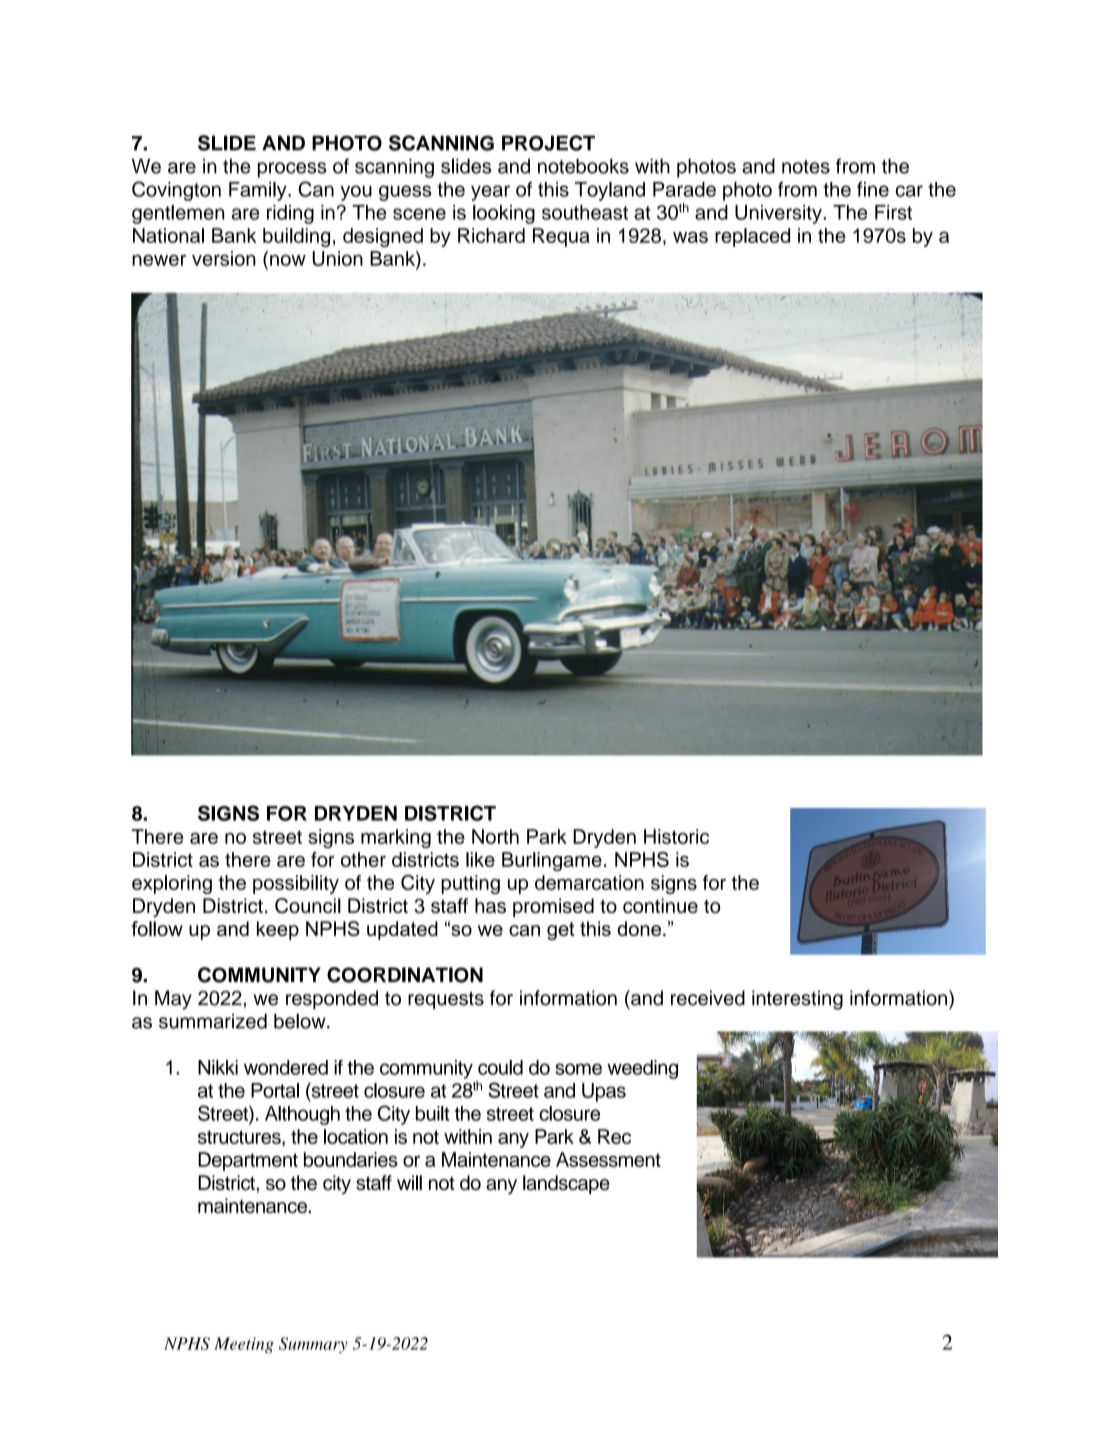  I want to click on interesting, so click(797, 1000).
